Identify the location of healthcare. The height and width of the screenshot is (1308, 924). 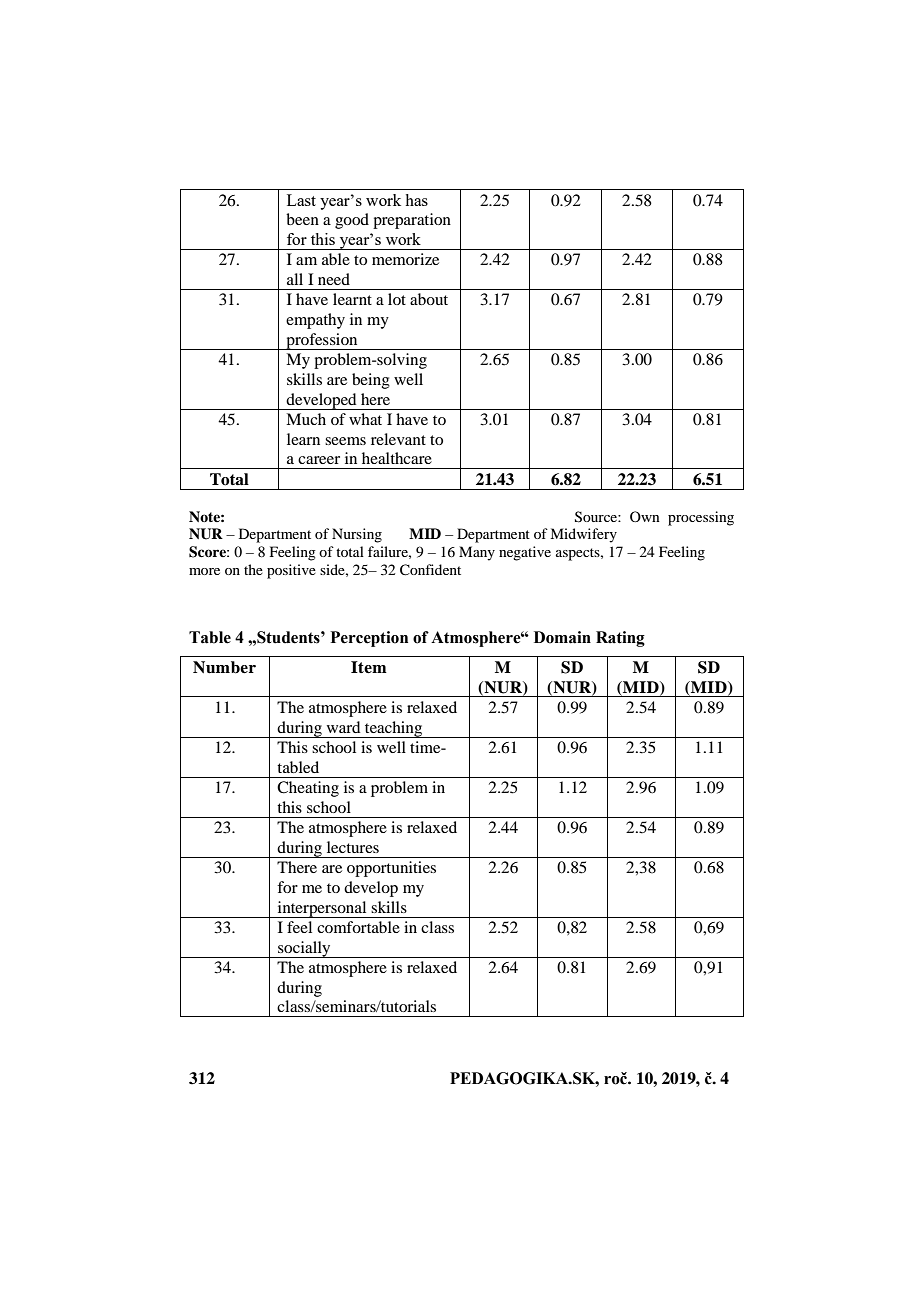
(397, 458).
